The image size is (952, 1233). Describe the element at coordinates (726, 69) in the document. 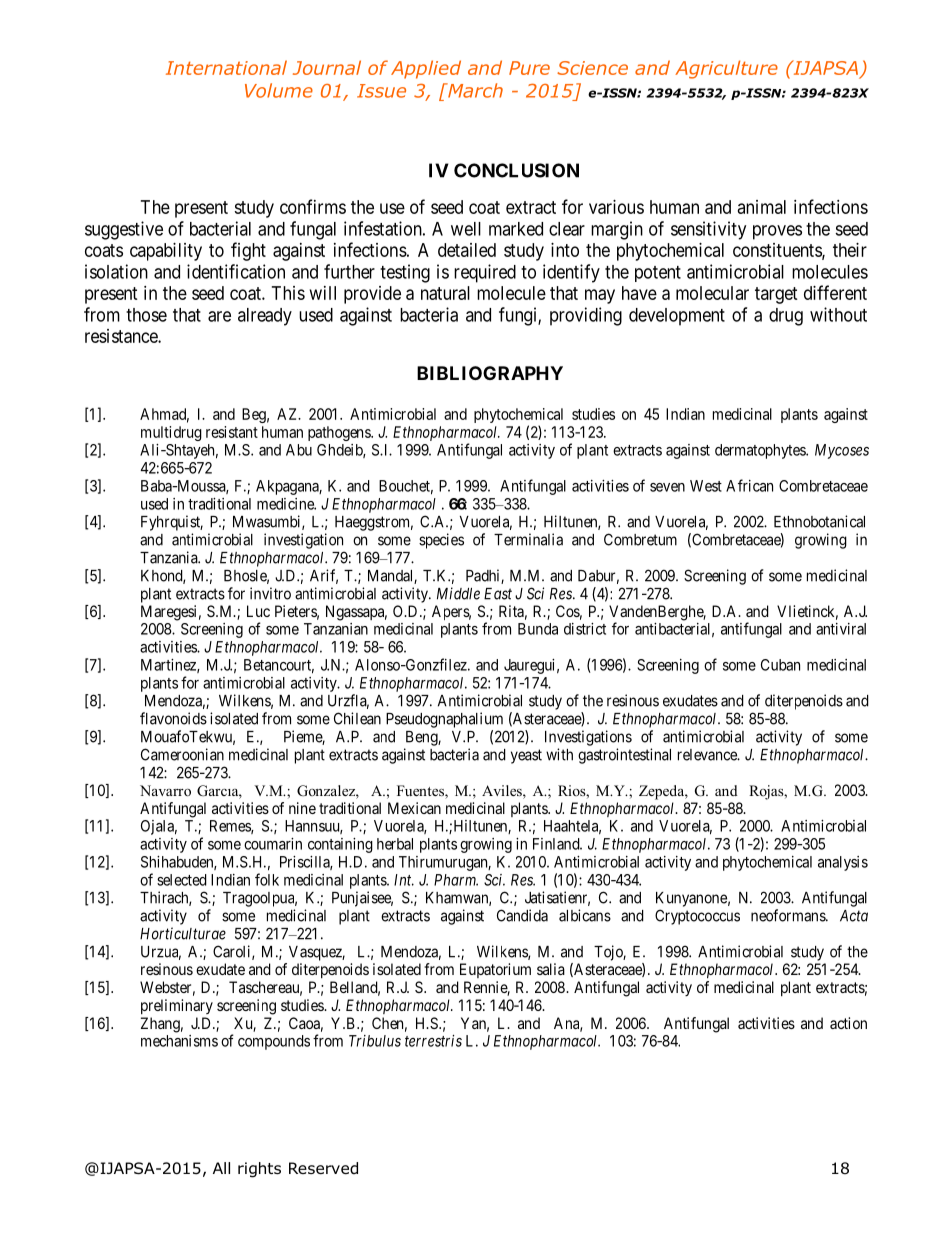

I see `Agriculture` at that location.
